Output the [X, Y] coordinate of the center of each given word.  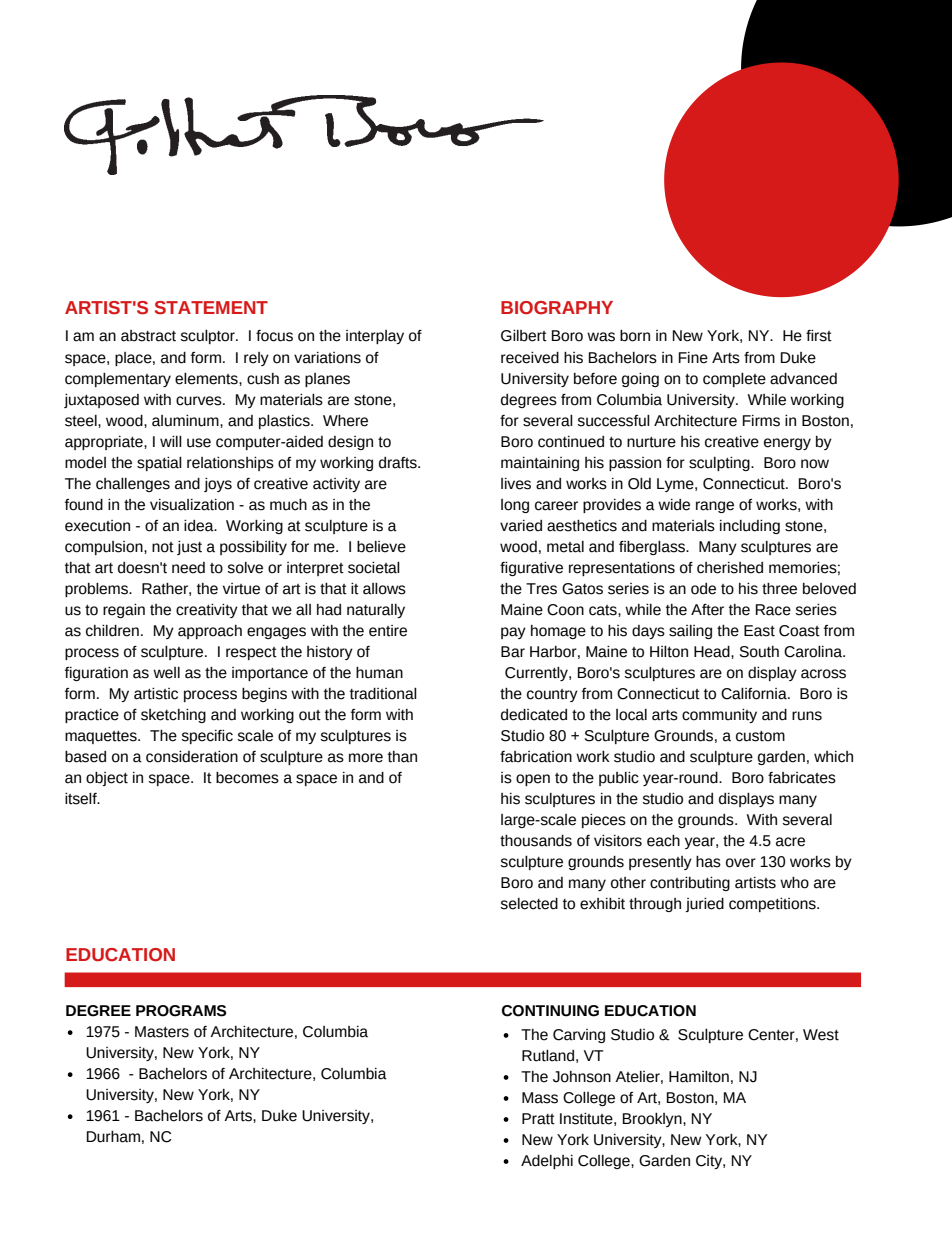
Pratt [538, 1119]
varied [521, 526]
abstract [148, 336]
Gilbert [524, 336]
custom [760, 736]
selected [529, 904]
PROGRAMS [181, 1011]
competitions [773, 905]
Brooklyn [653, 1120]
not [163, 547]
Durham [113, 1137]
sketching [173, 716]
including [750, 527]
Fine [693, 358]
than [402, 757]
